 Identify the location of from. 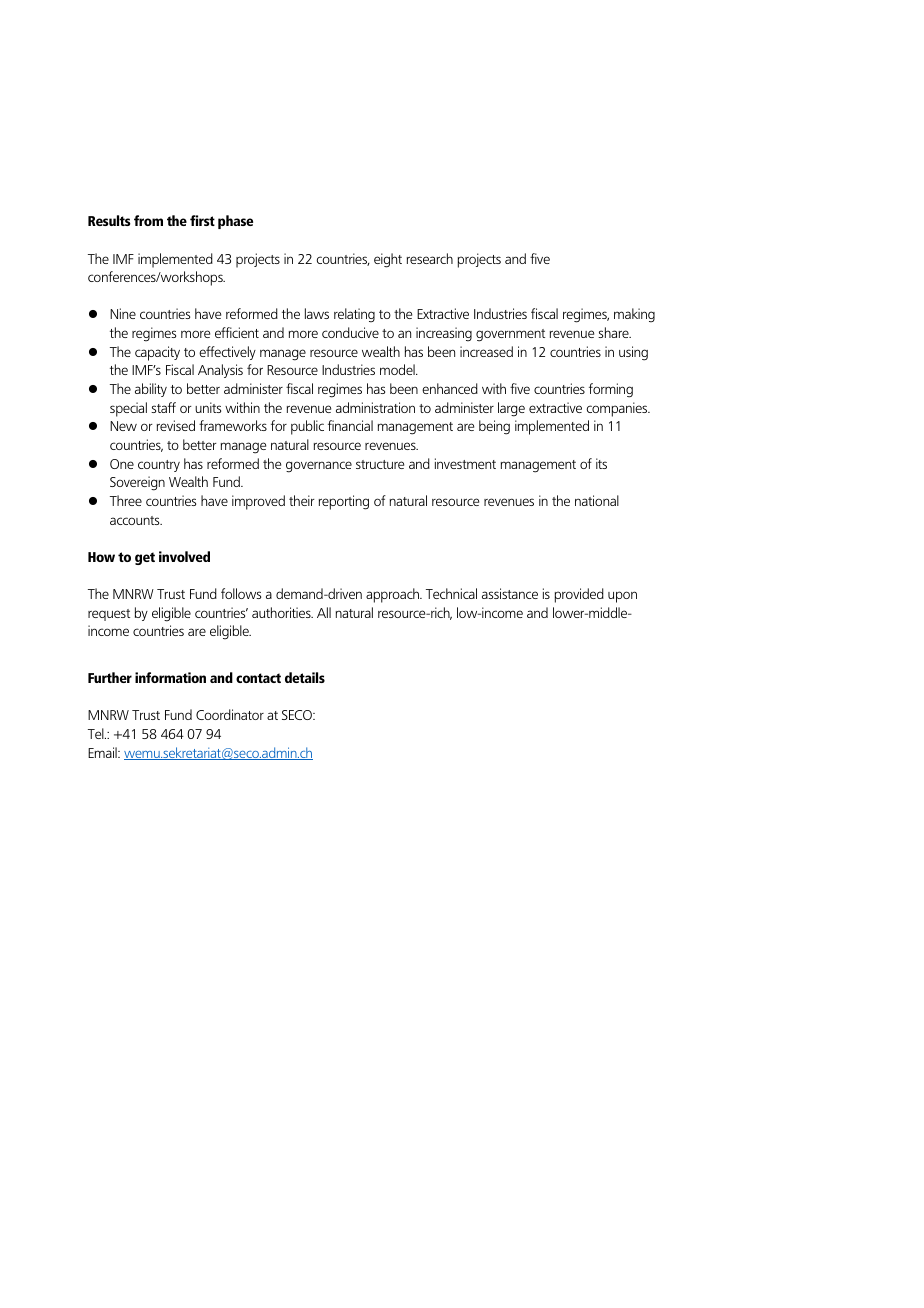
(148, 220).
